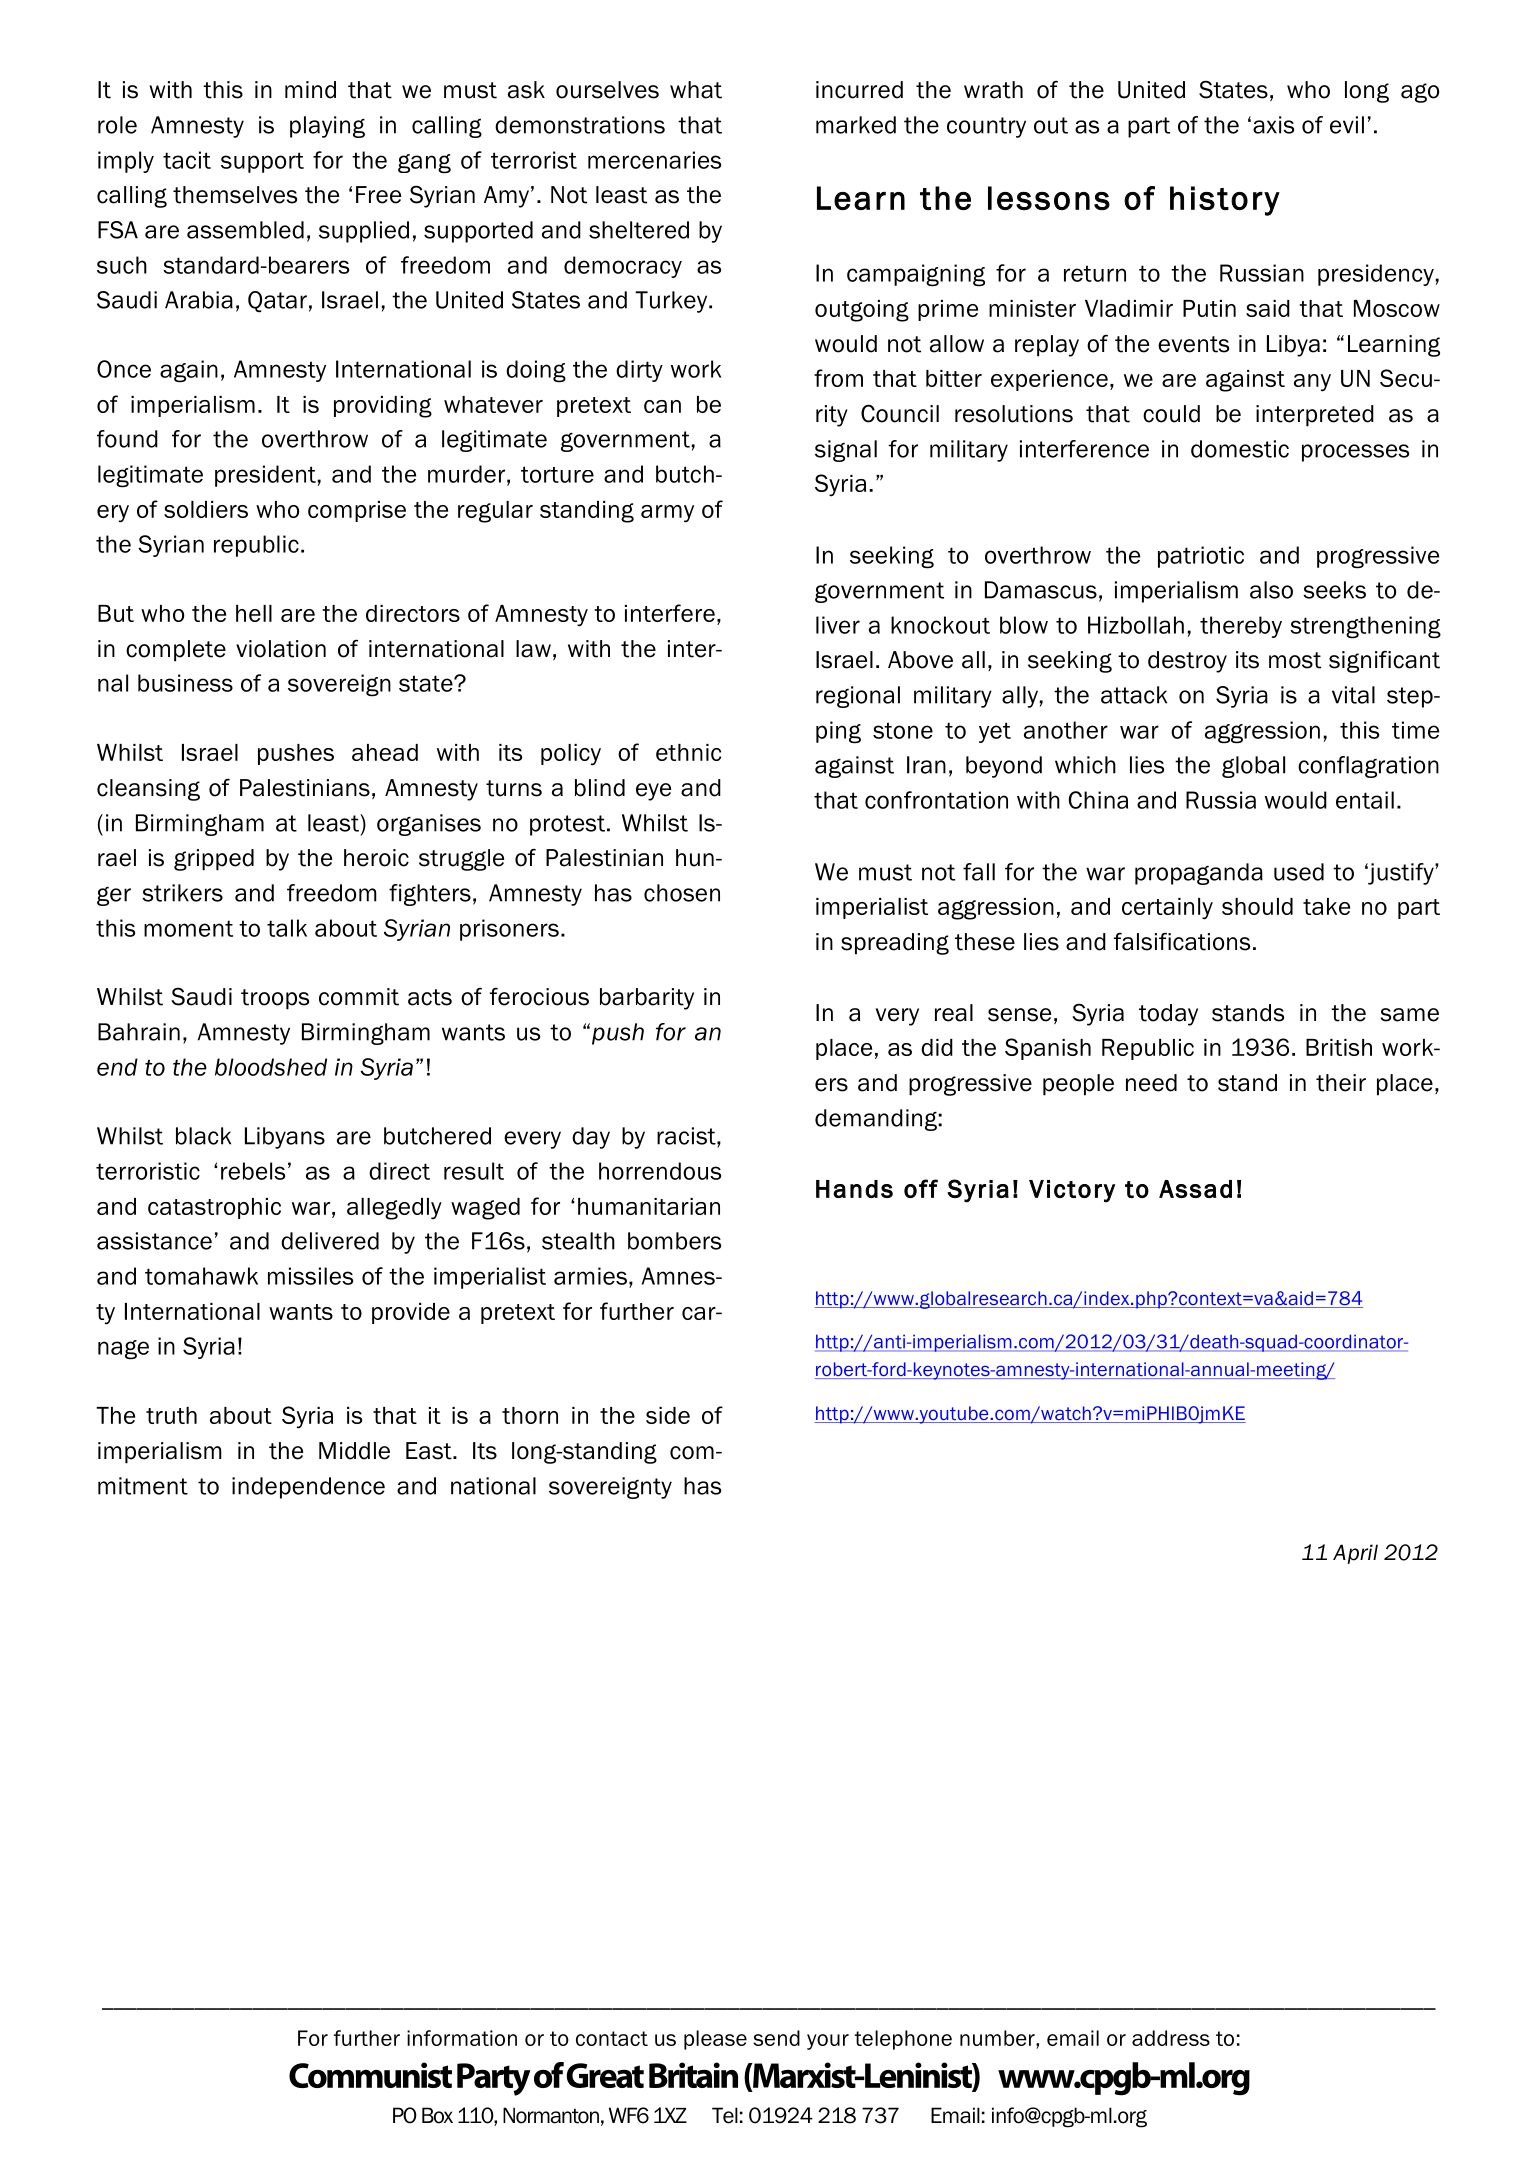 The width and height of the document is (1534, 2169). Describe the element at coordinates (308, 1488) in the document. I see `independence` at that location.
